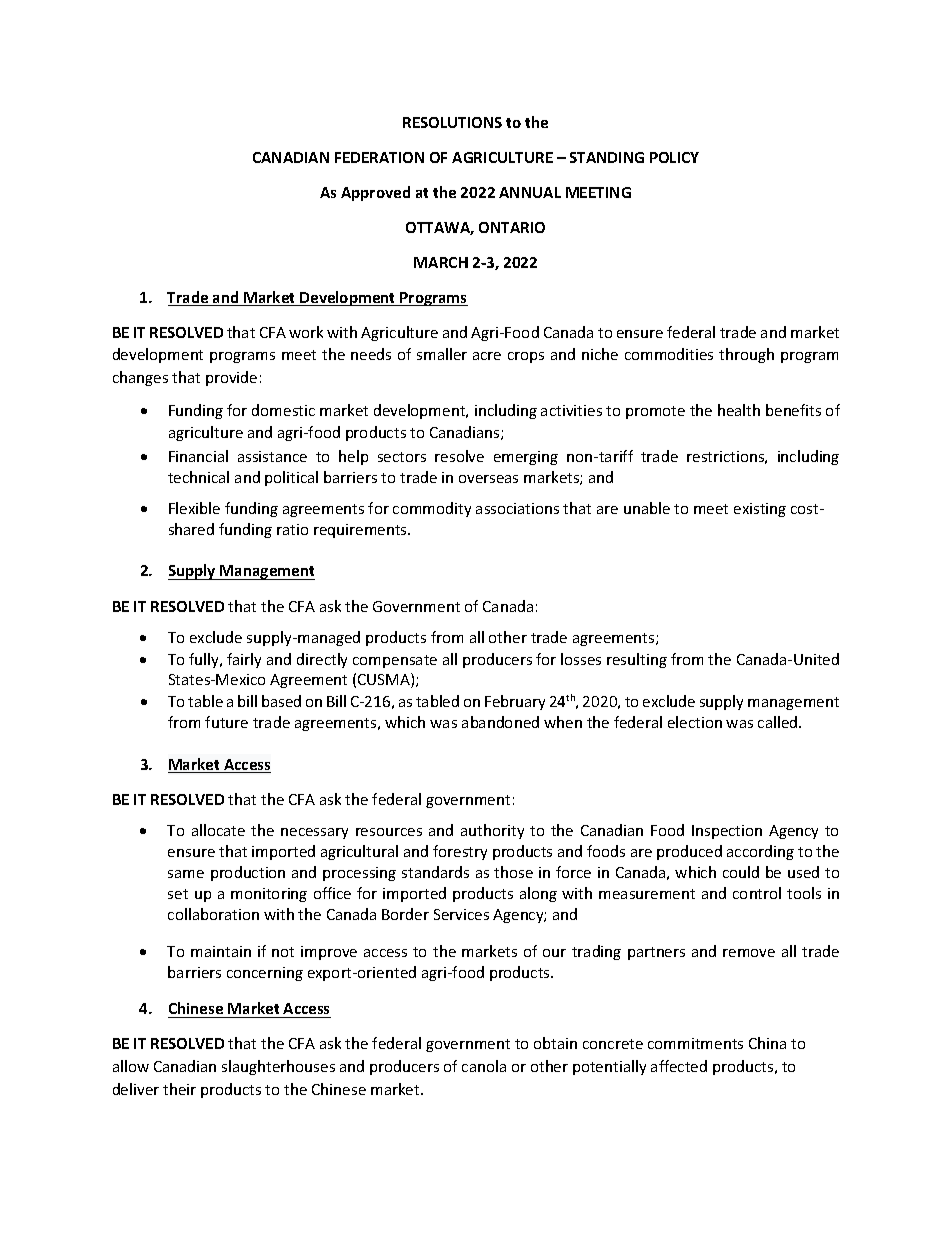 The image size is (952, 1233). I want to click on resulting, so click(637, 660).
